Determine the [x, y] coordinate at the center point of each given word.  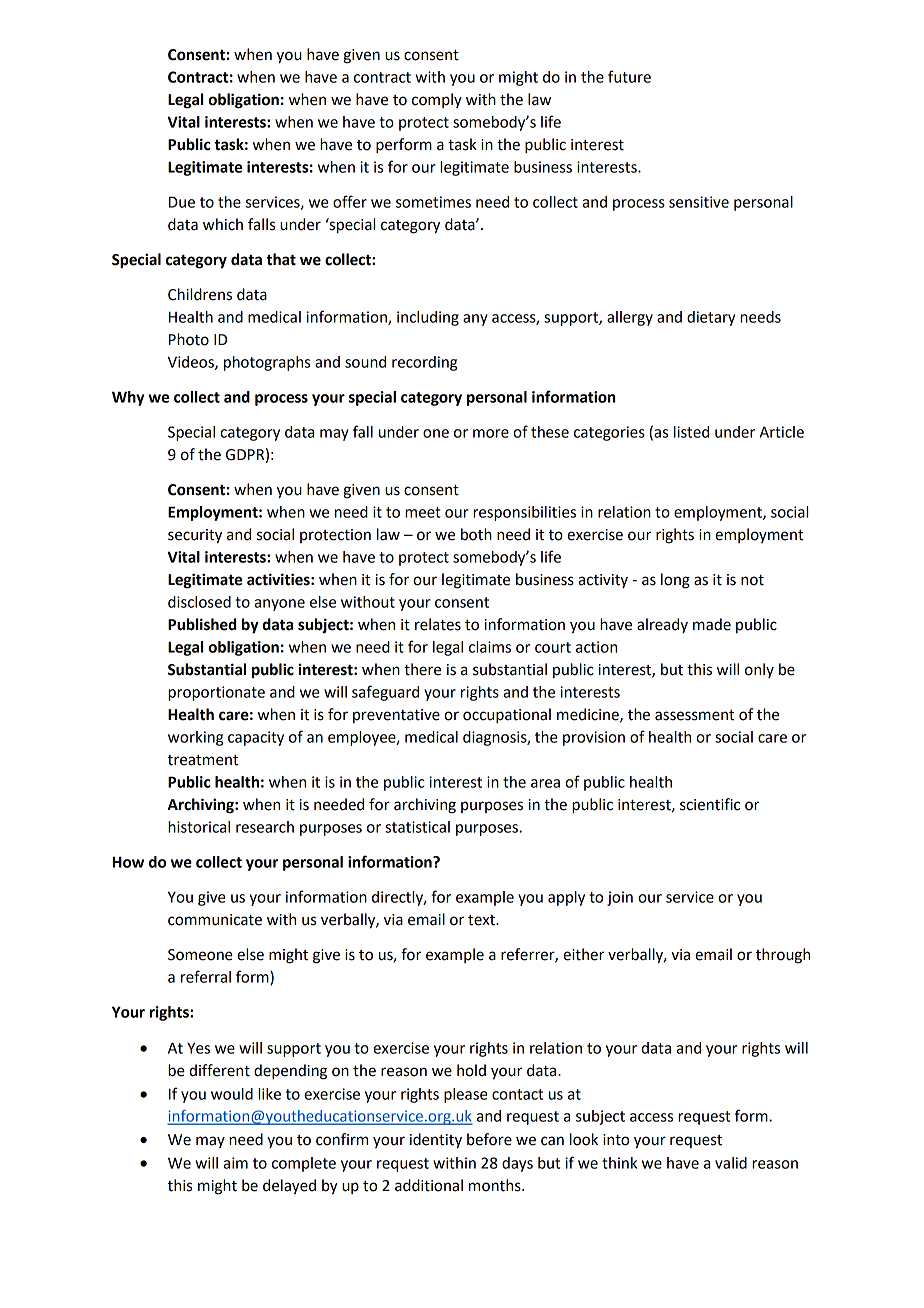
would [232, 1094]
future [629, 76]
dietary [711, 318]
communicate [215, 920]
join [620, 898]
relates [438, 624]
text [482, 920]
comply [437, 100]
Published [202, 624]
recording [424, 363]
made [712, 624]
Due [182, 202]
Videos [192, 363]
